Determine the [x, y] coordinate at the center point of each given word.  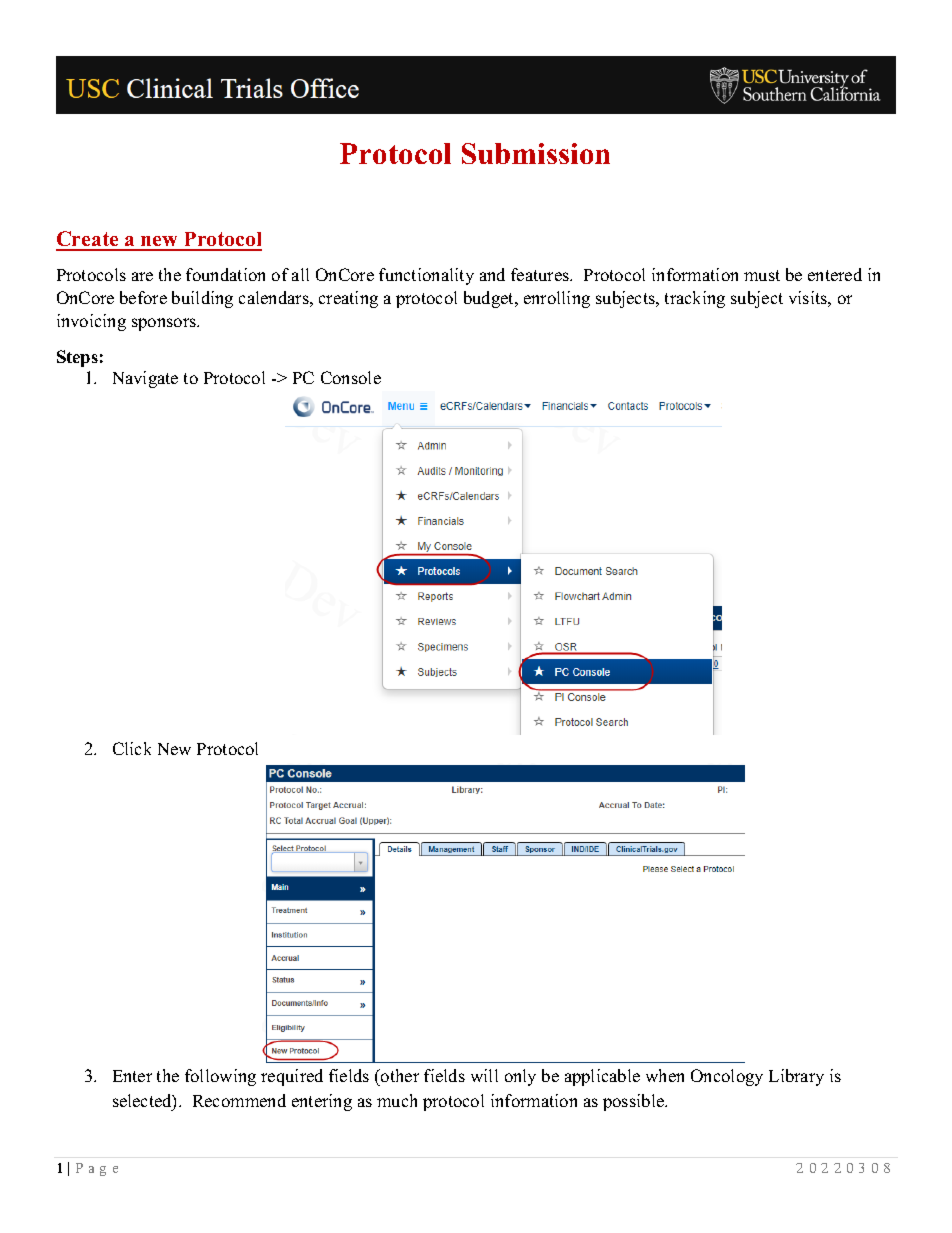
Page [97, 1169]
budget [490, 299]
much [397, 1100]
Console [351, 377]
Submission [536, 153]
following [220, 1077]
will [484, 1075]
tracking [695, 299]
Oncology [727, 1077]
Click [132, 748]
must [762, 275]
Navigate [145, 379]
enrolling [557, 299]
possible [635, 1102]
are [142, 276]
